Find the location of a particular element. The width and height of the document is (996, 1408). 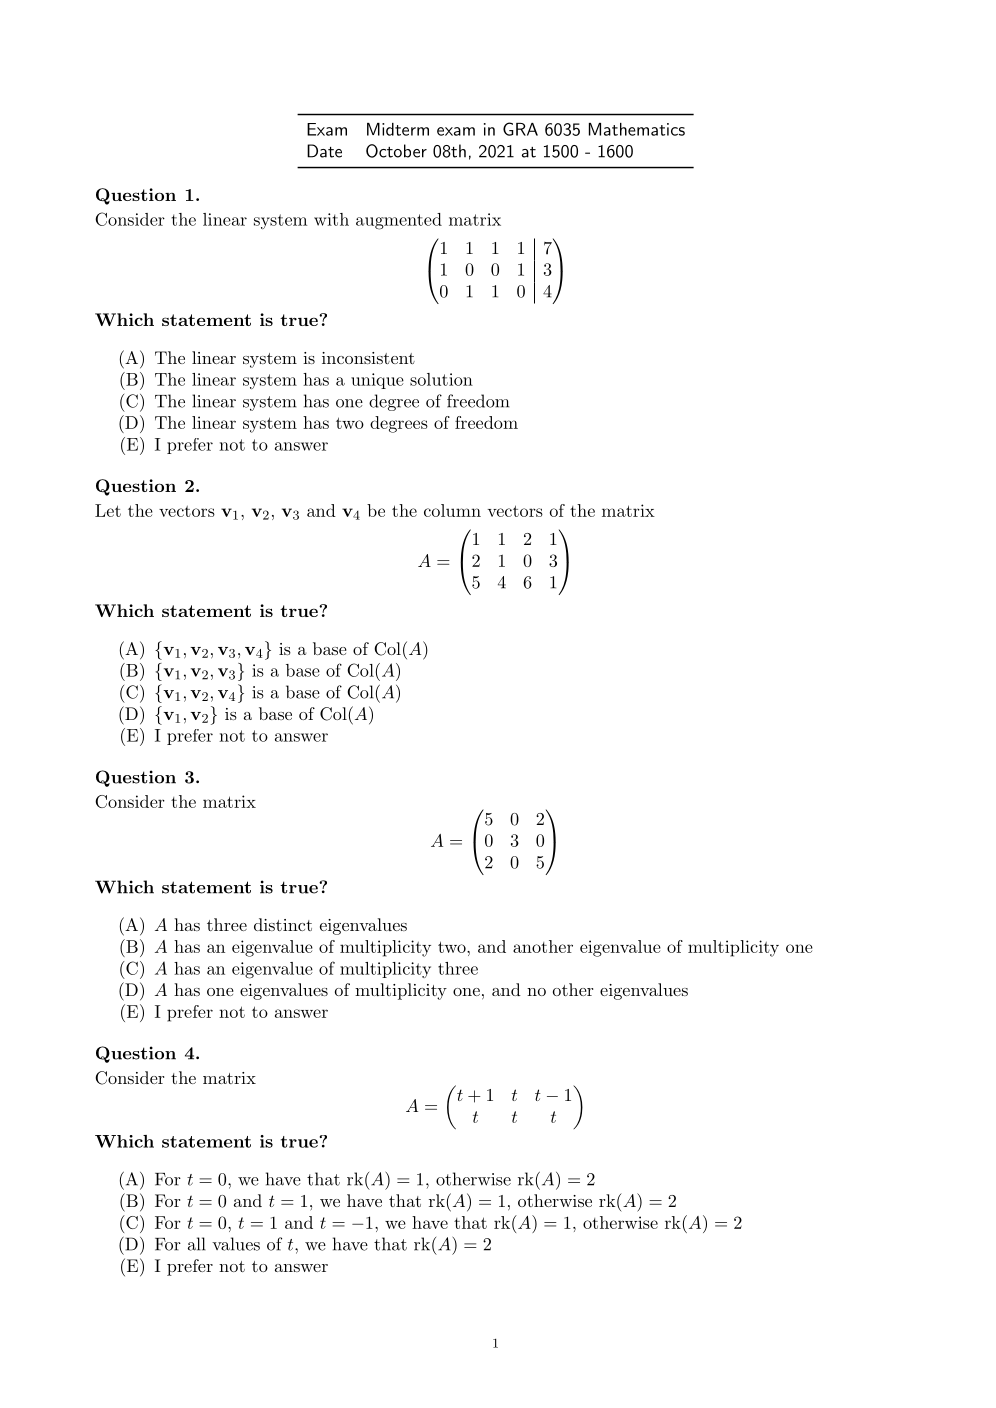

Mathematics is located at coordinates (637, 129).
